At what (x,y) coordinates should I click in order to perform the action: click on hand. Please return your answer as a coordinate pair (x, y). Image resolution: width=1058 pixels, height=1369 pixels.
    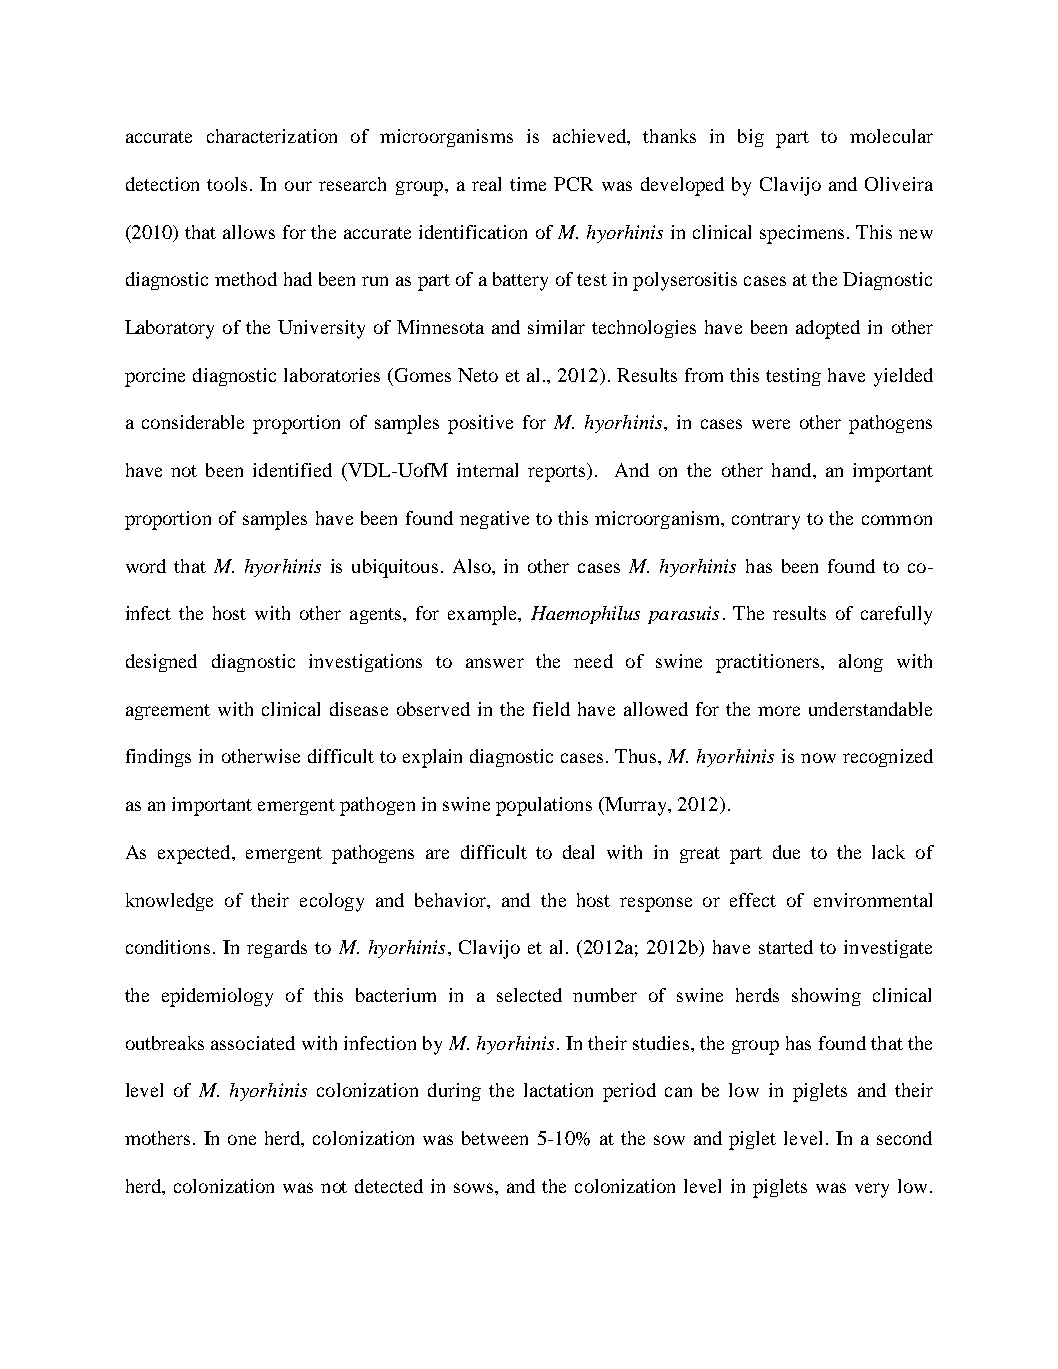
    Looking at the image, I should click on (793, 470).
